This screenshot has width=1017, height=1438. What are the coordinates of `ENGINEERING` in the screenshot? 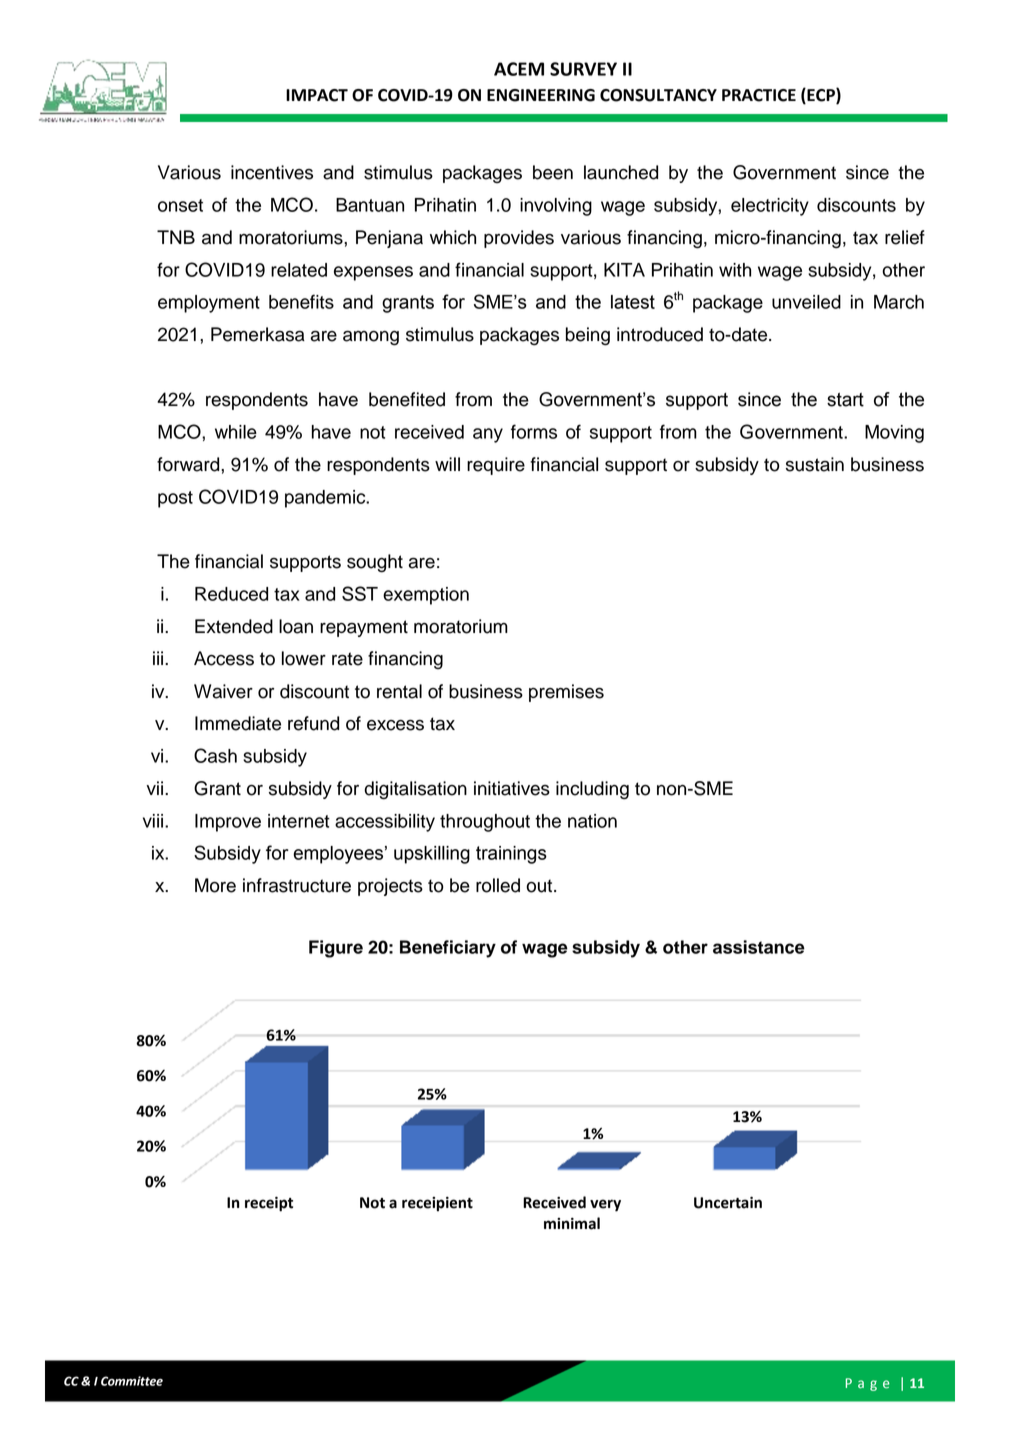 It's located at (541, 95).
